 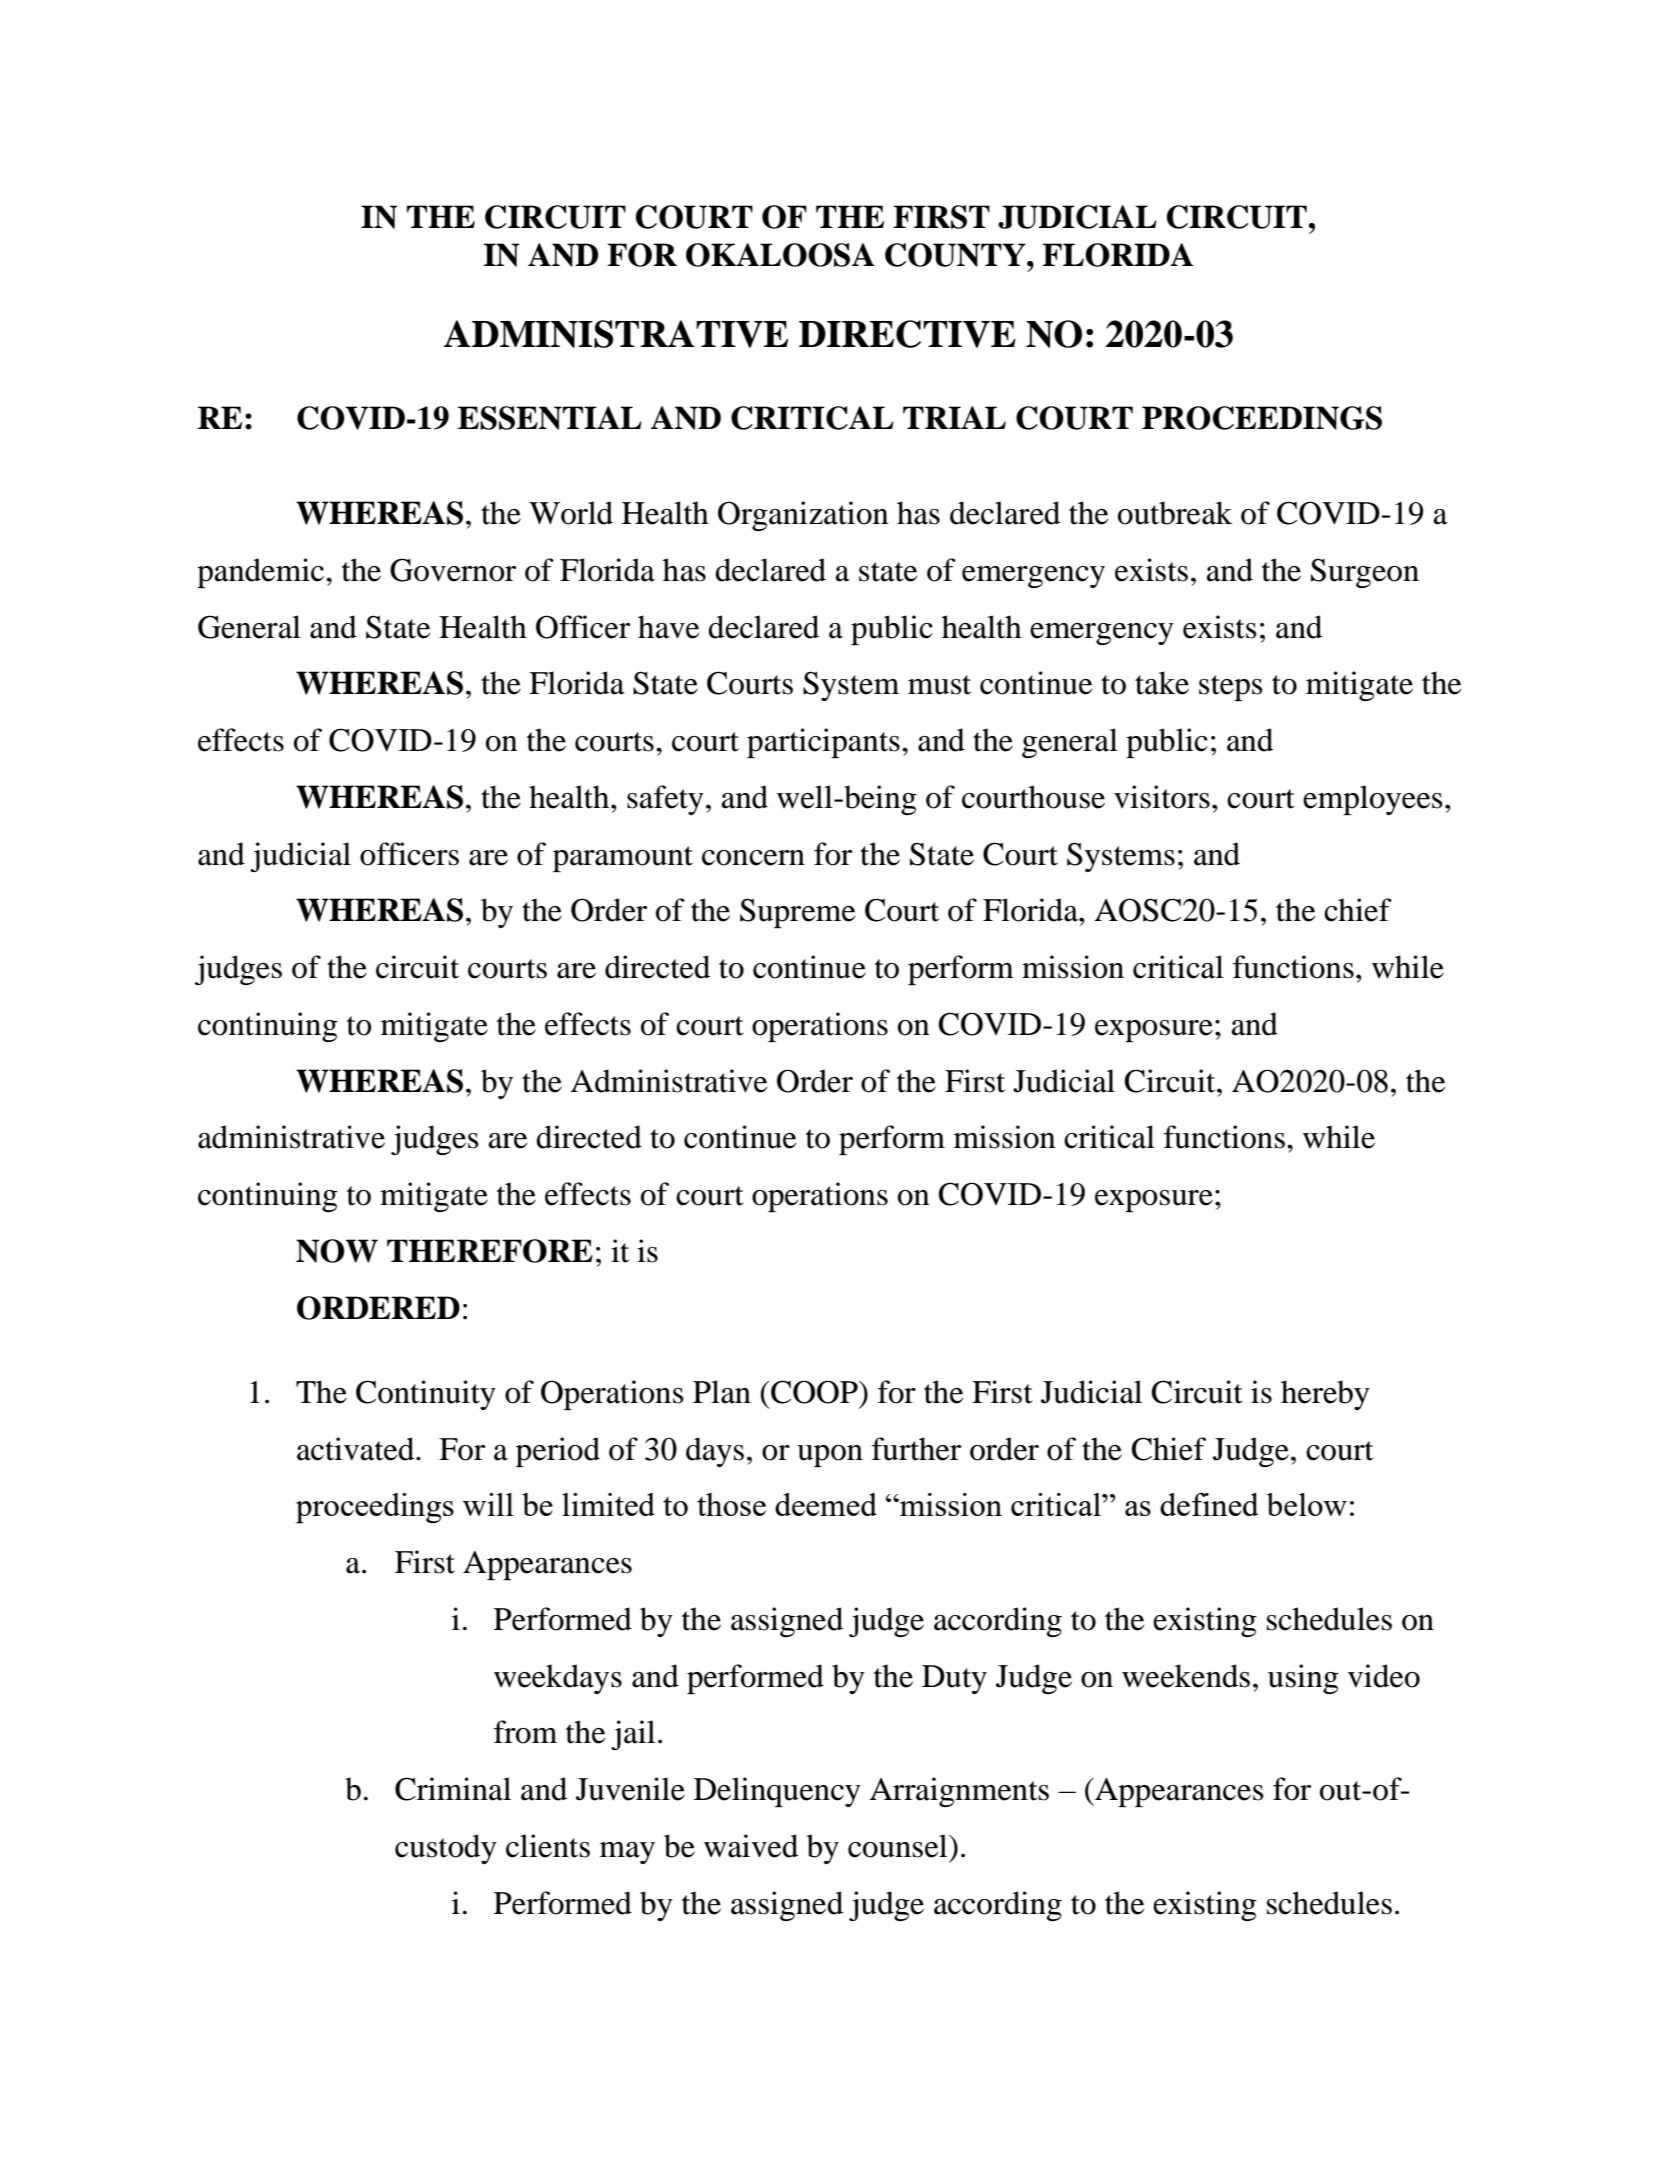 What do you see at coordinates (797, 913) in the image?
I see `Supreme` at bounding box center [797, 913].
